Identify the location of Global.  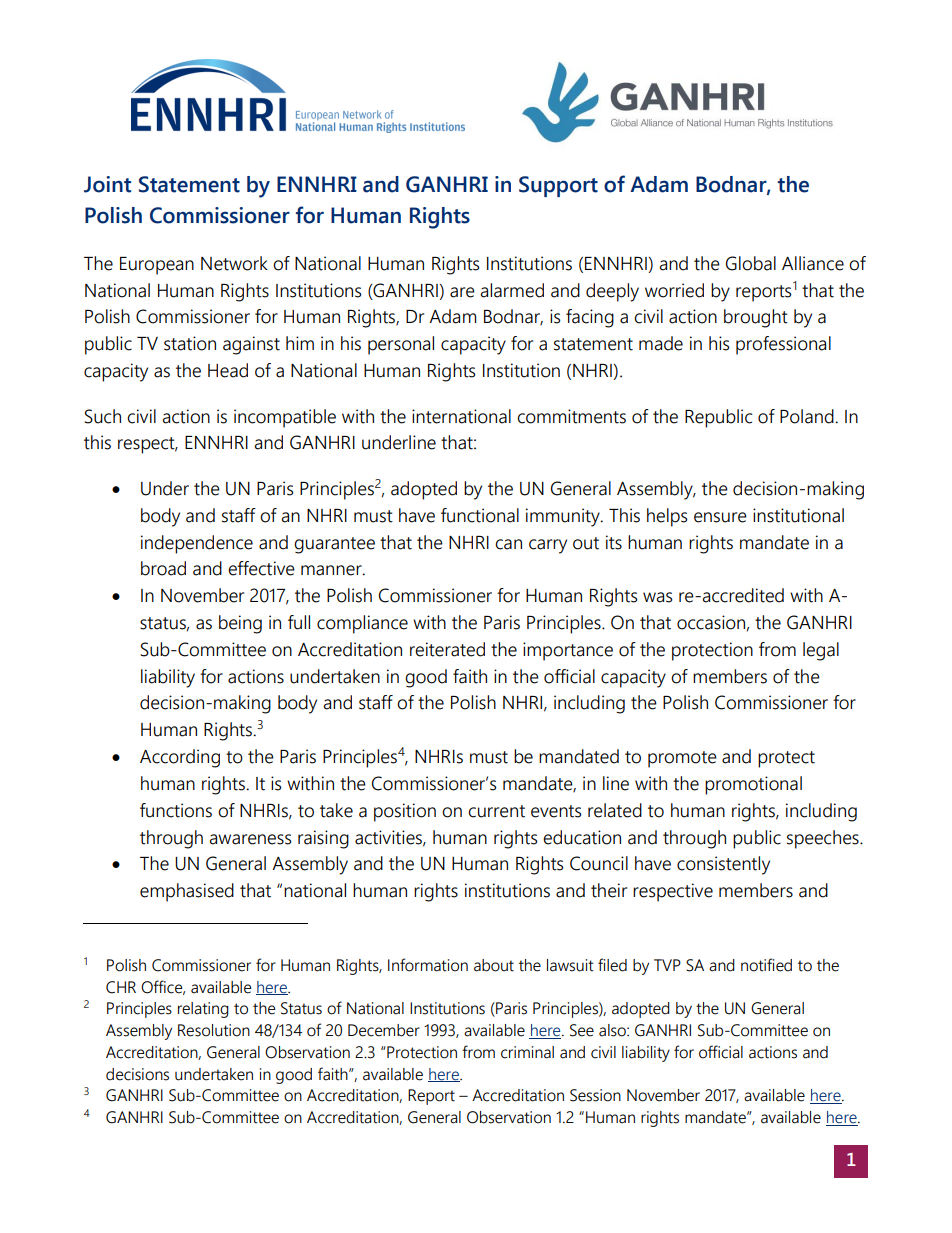
(751, 263).
